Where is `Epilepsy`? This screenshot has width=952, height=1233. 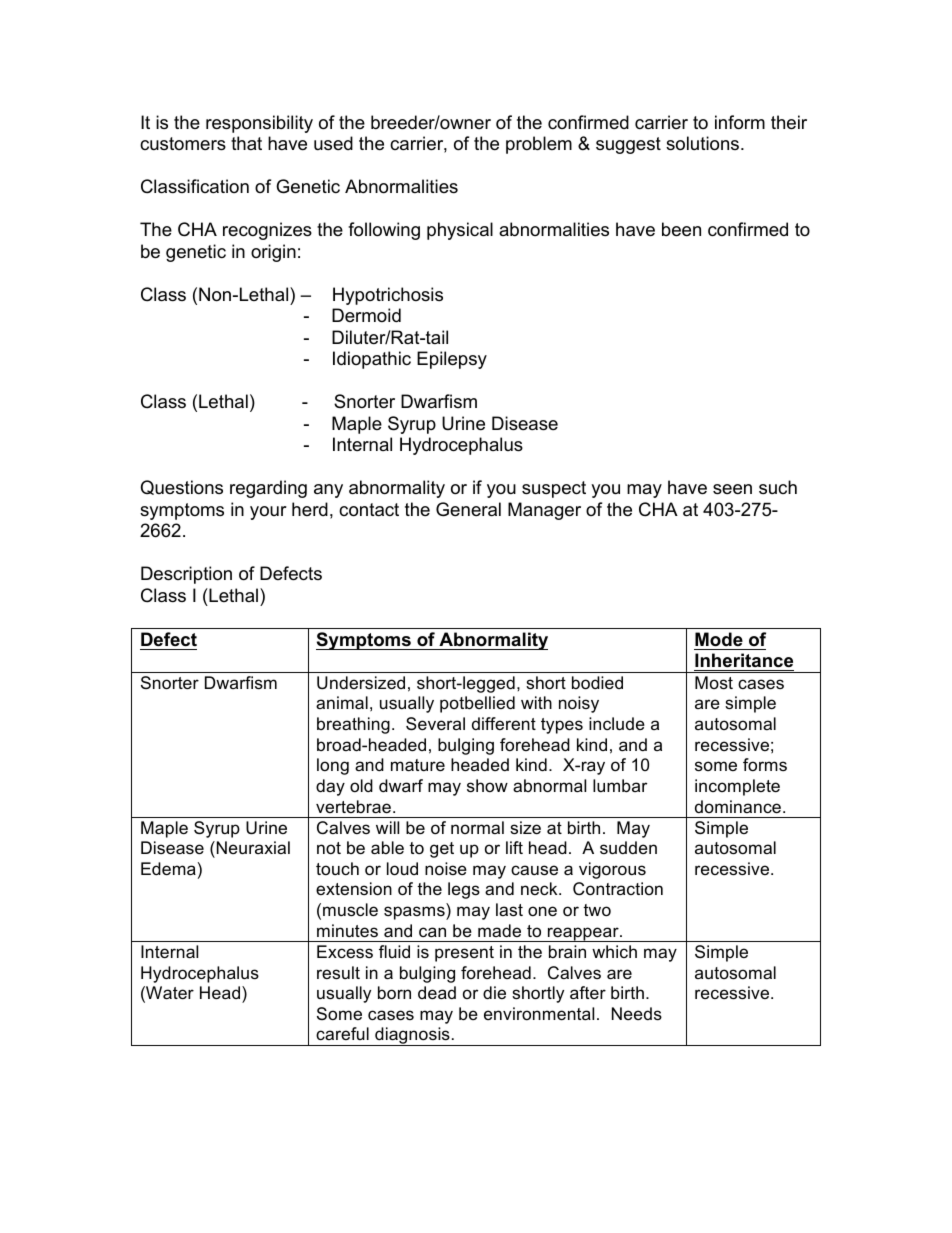
Epilepsy is located at coordinates (452, 360).
